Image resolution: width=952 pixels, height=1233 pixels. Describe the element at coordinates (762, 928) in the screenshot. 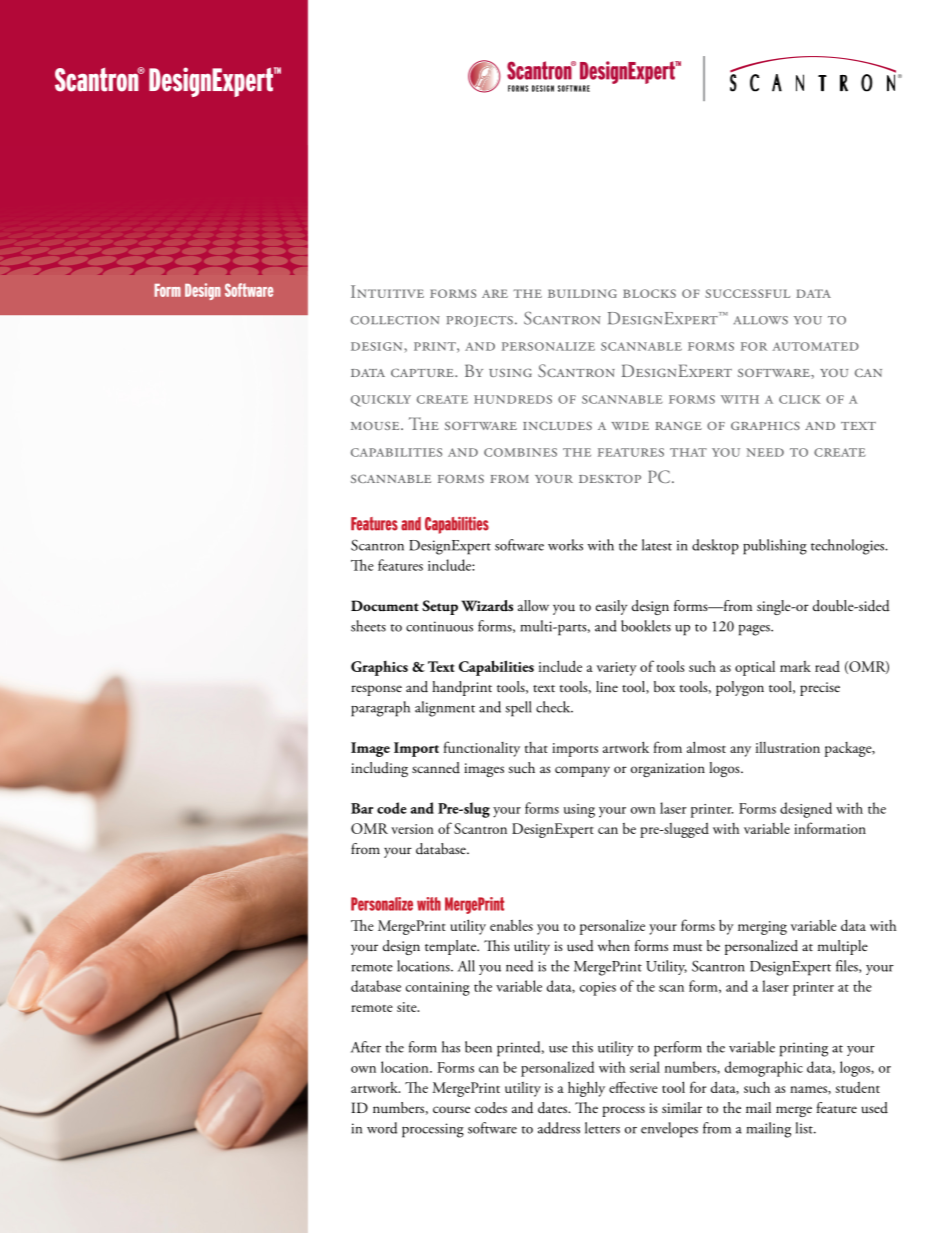

I see `merging` at that location.
